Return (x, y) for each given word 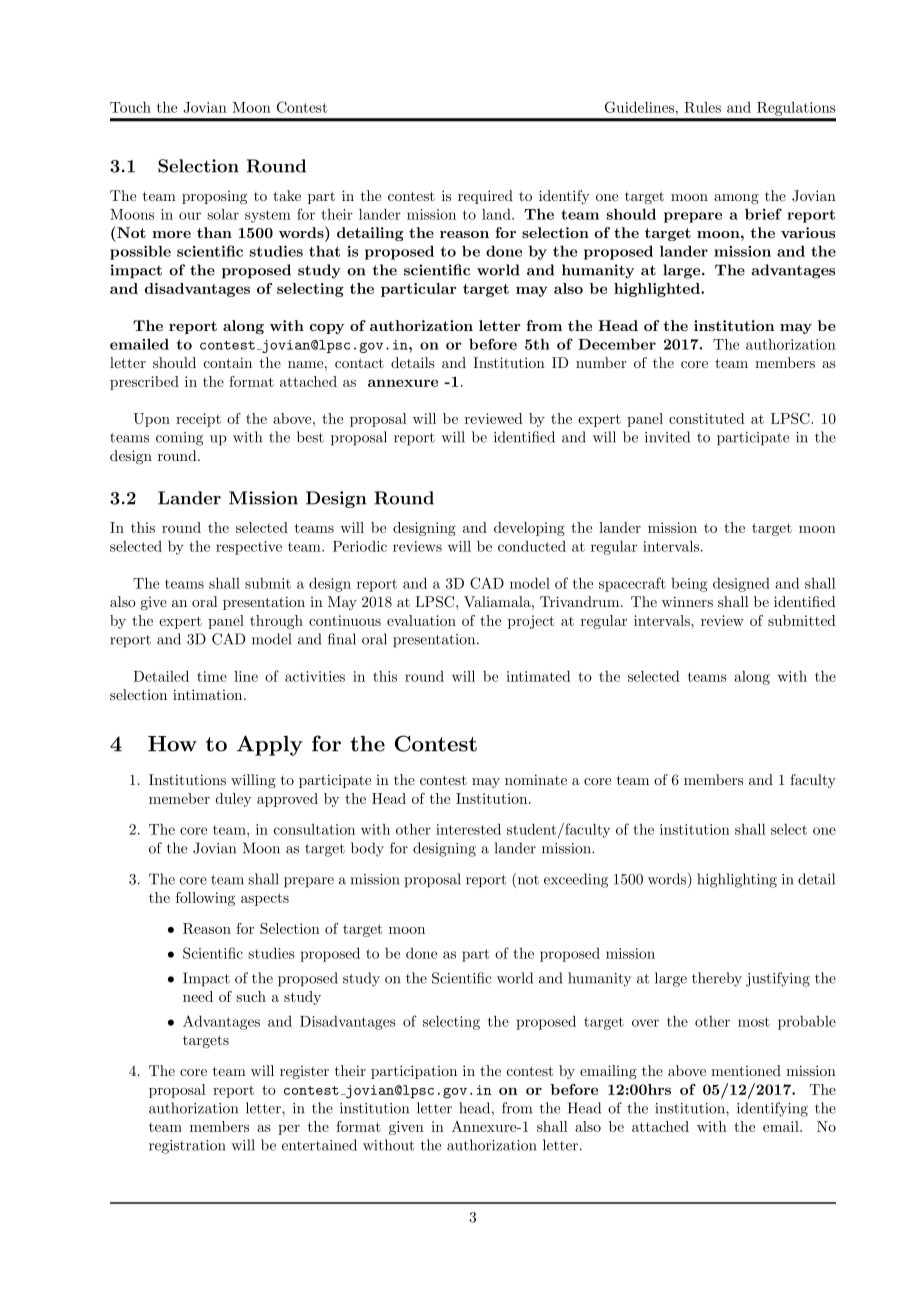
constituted (707, 418)
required (485, 197)
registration (187, 1147)
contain (227, 362)
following (205, 899)
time (212, 676)
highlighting (737, 880)
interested (468, 829)
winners (687, 601)
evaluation (421, 620)
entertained (319, 1145)
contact (359, 363)
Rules (702, 107)
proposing (214, 197)
